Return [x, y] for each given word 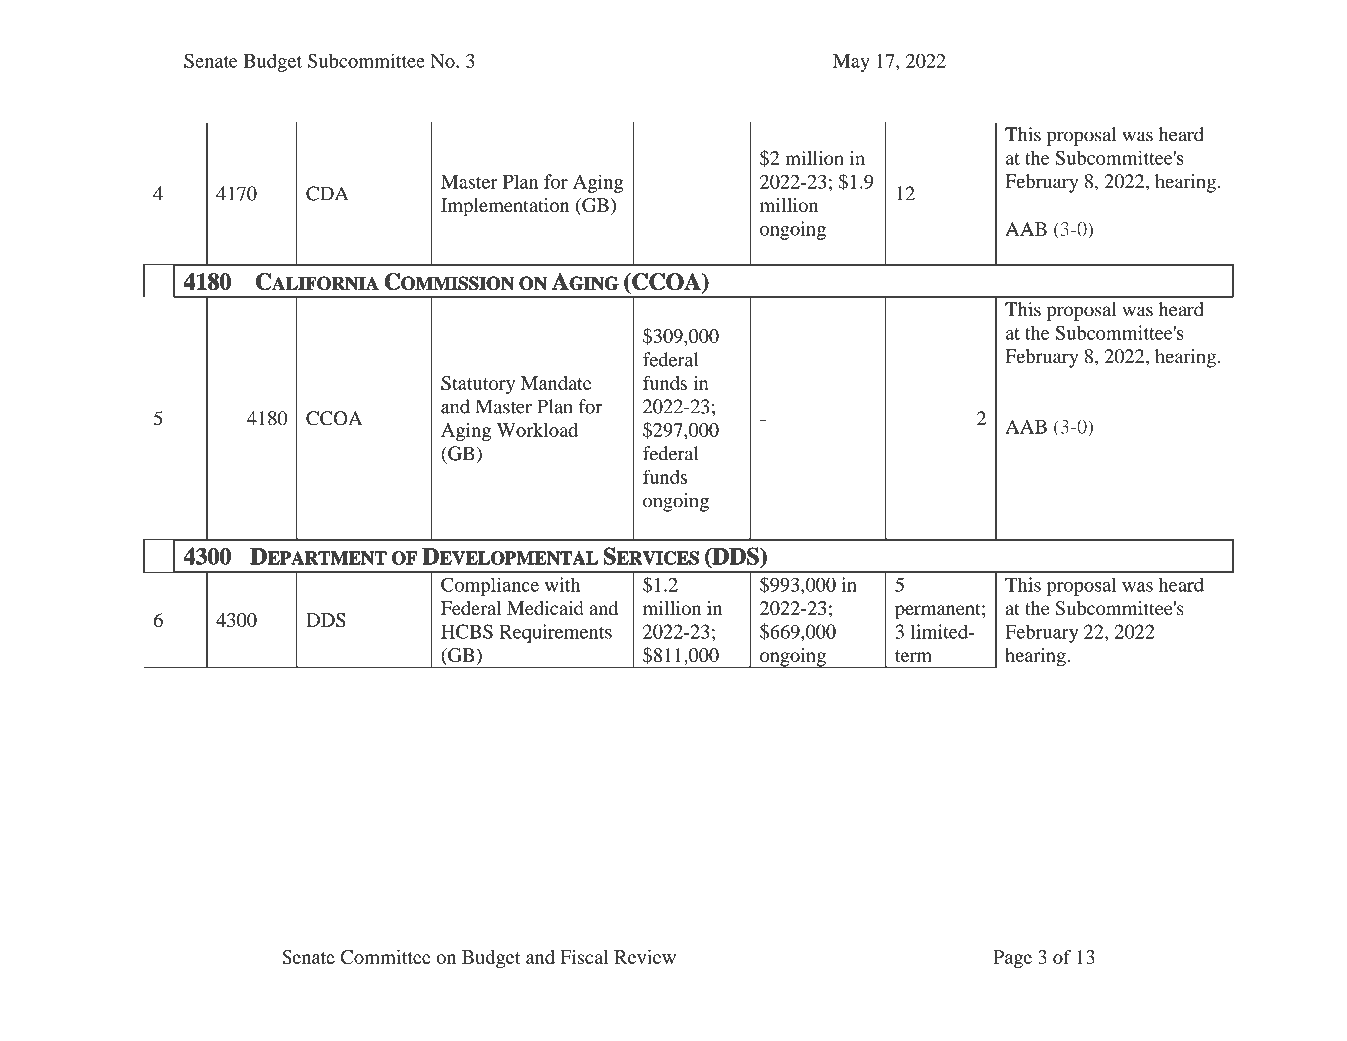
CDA [327, 193]
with [562, 584]
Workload [537, 430]
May [851, 63]
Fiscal [584, 957]
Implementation [505, 207]
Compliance [490, 586]
